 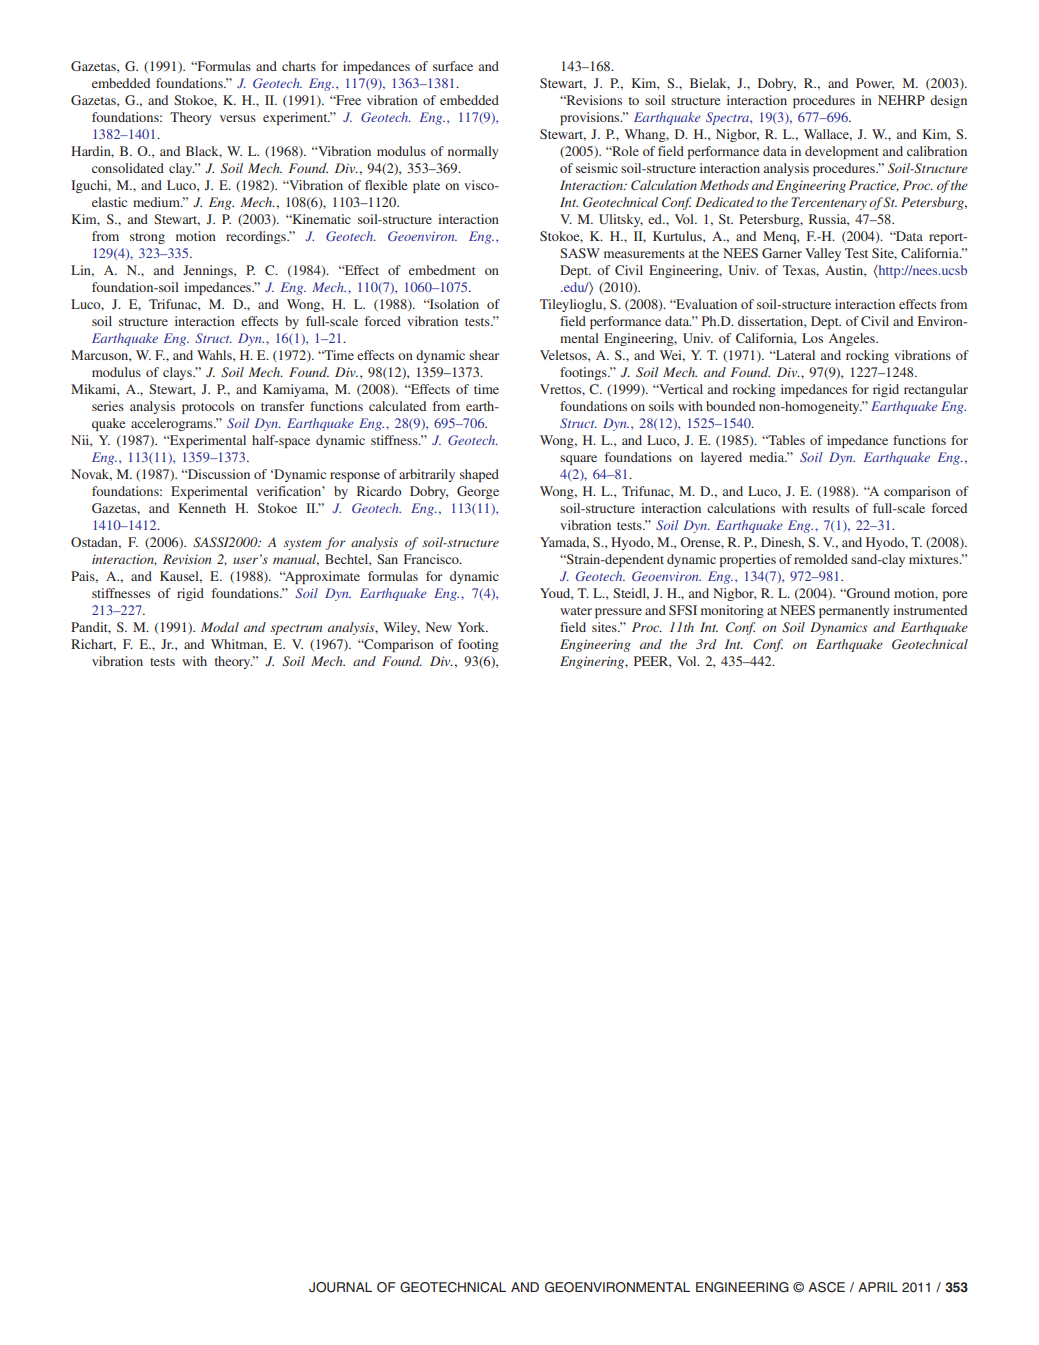 I want to click on protocols, so click(x=208, y=407).
